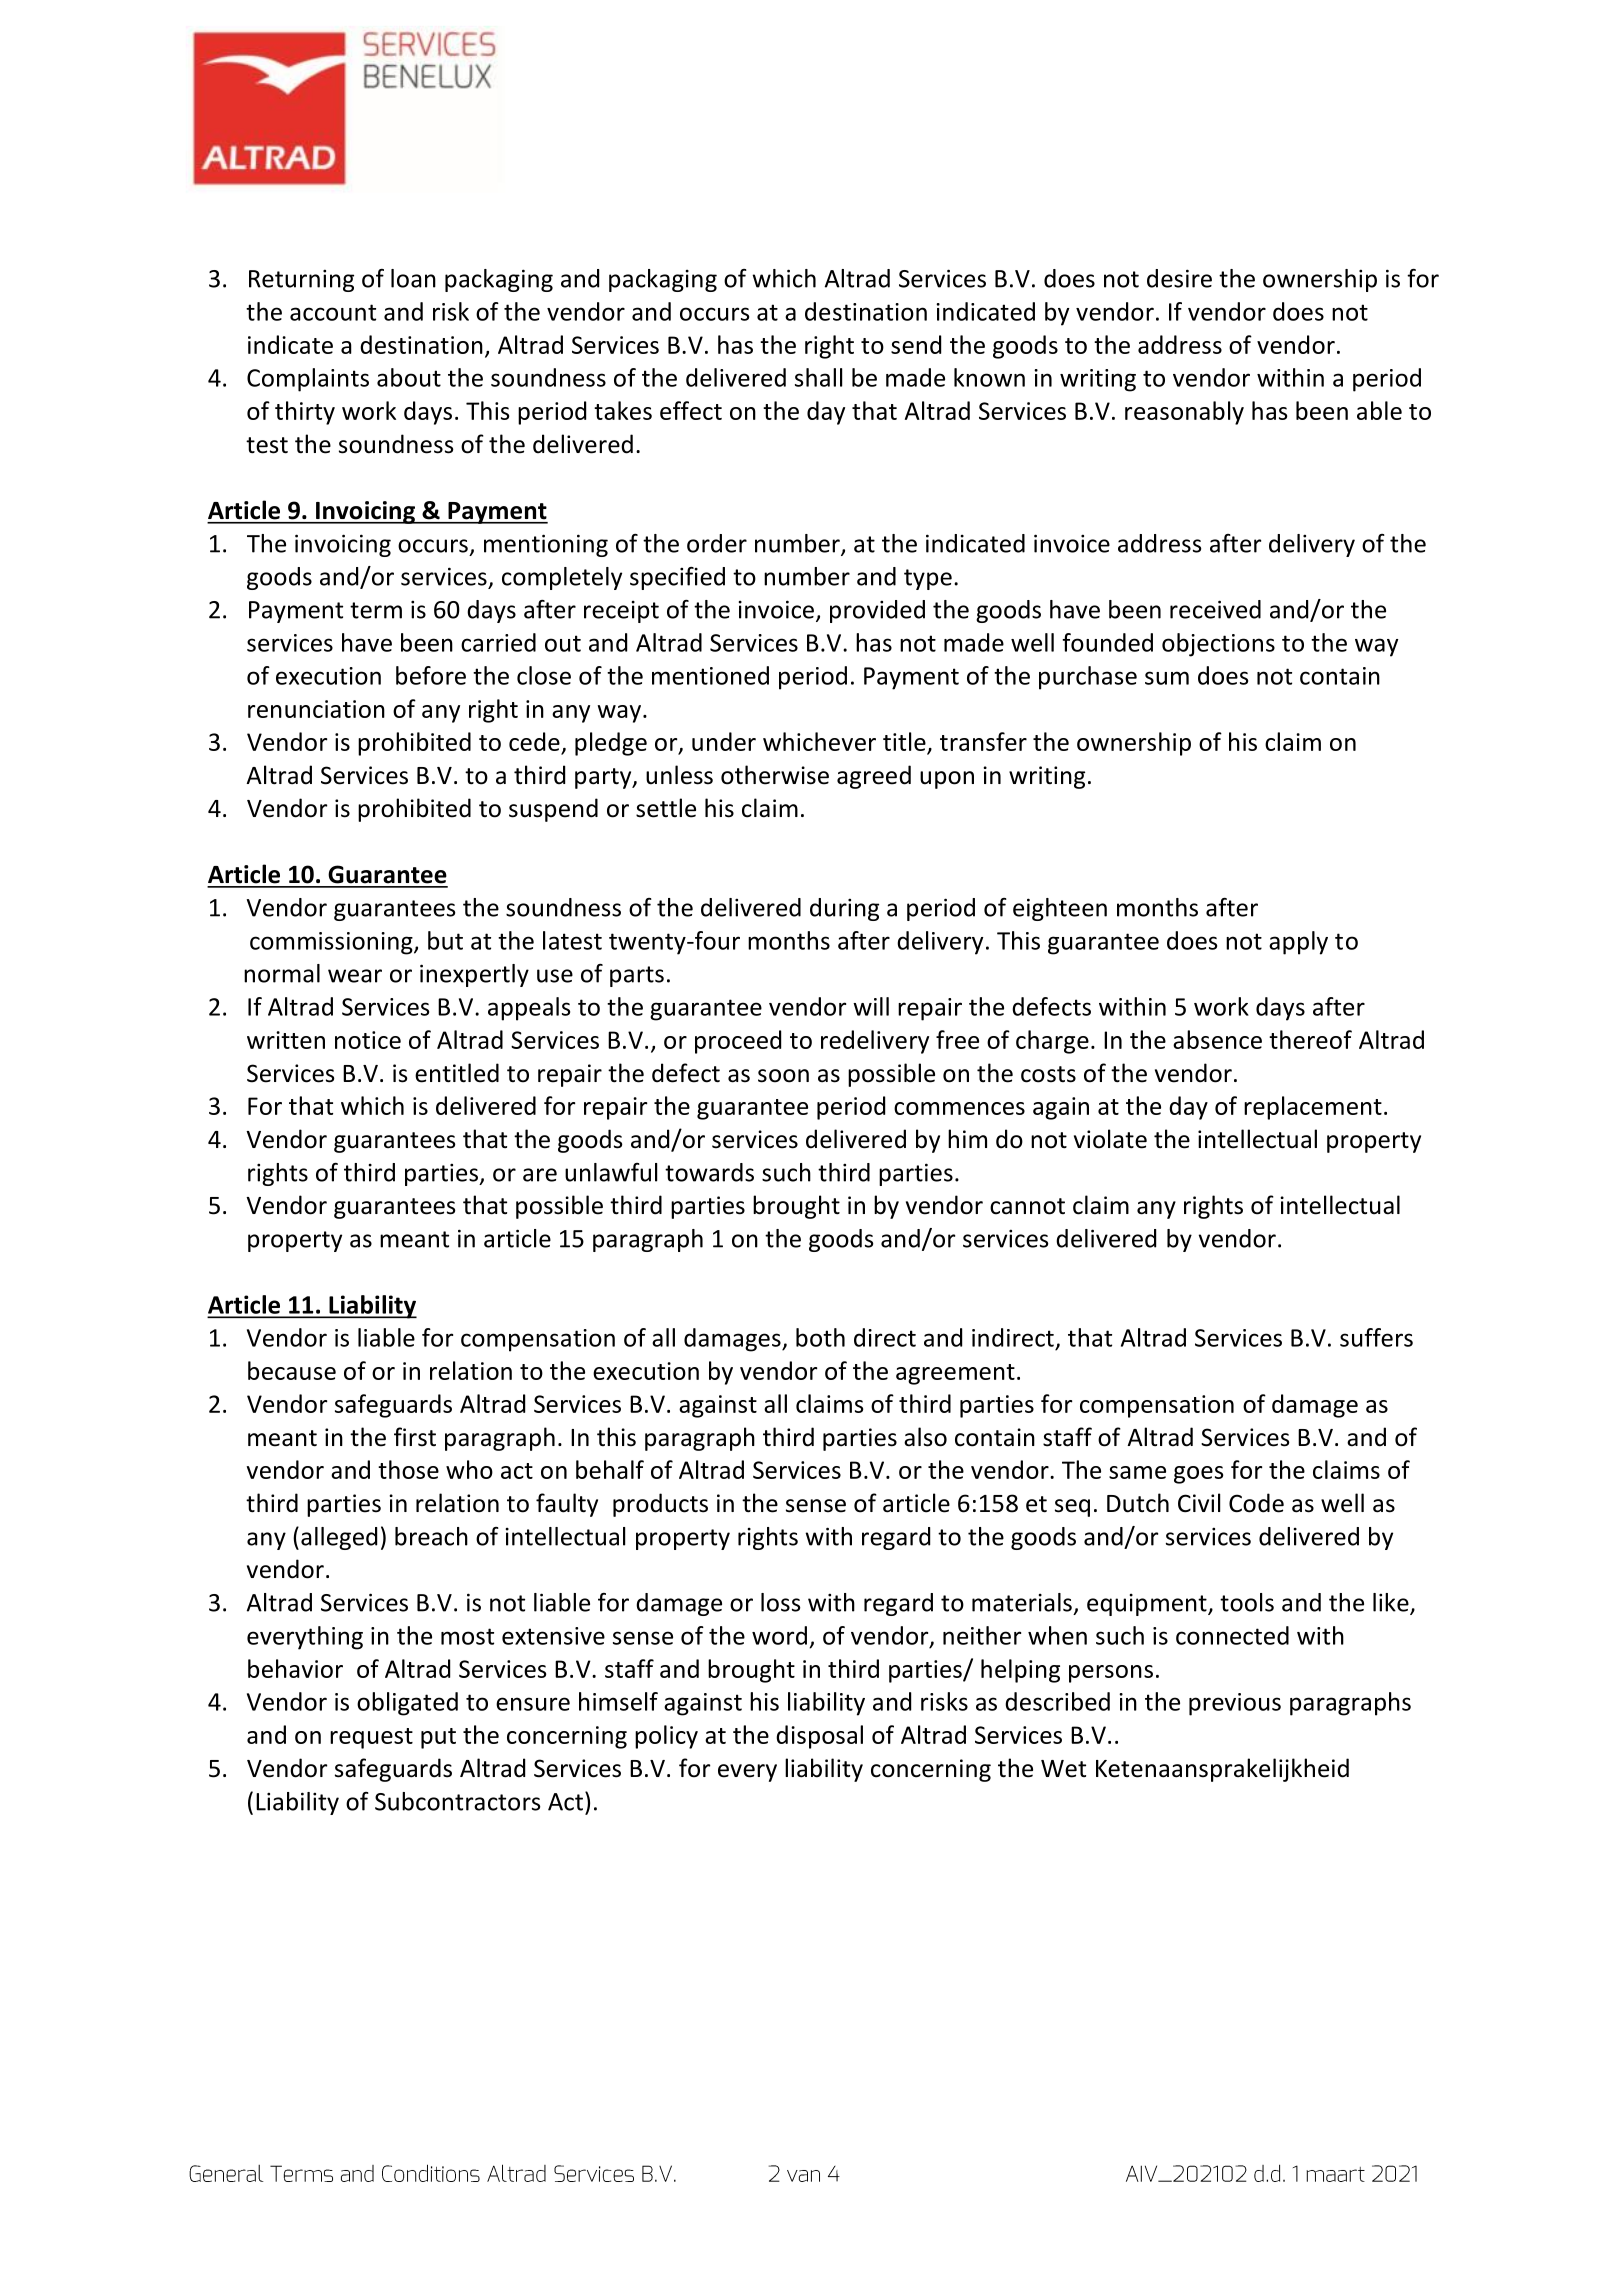 Image resolution: width=1613 pixels, height=2280 pixels. Describe the element at coordinates (413, 278) in the screenshot. I see `loan` at that location.
